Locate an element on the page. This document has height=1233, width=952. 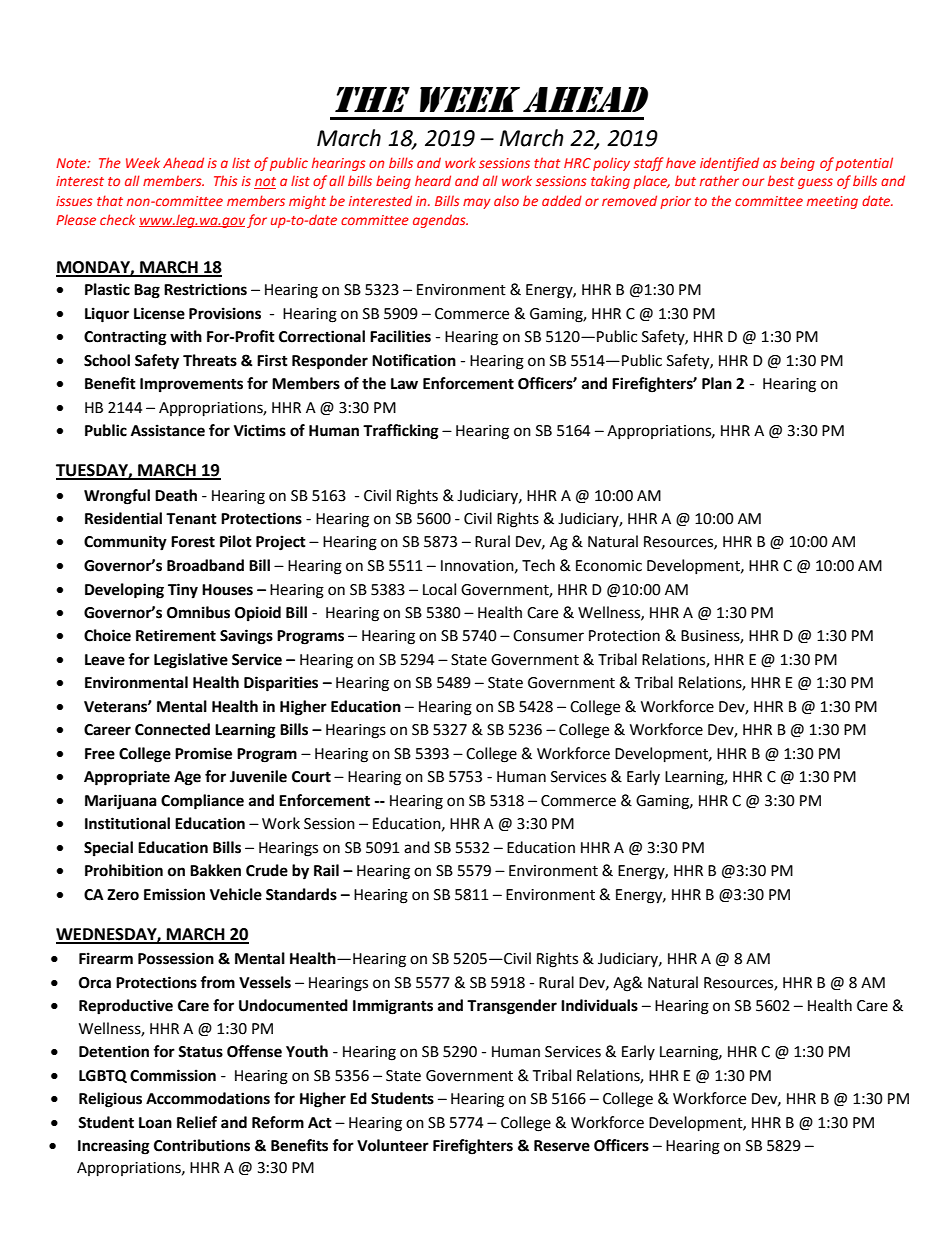
Improvements is located at coordinates (191, 385).
